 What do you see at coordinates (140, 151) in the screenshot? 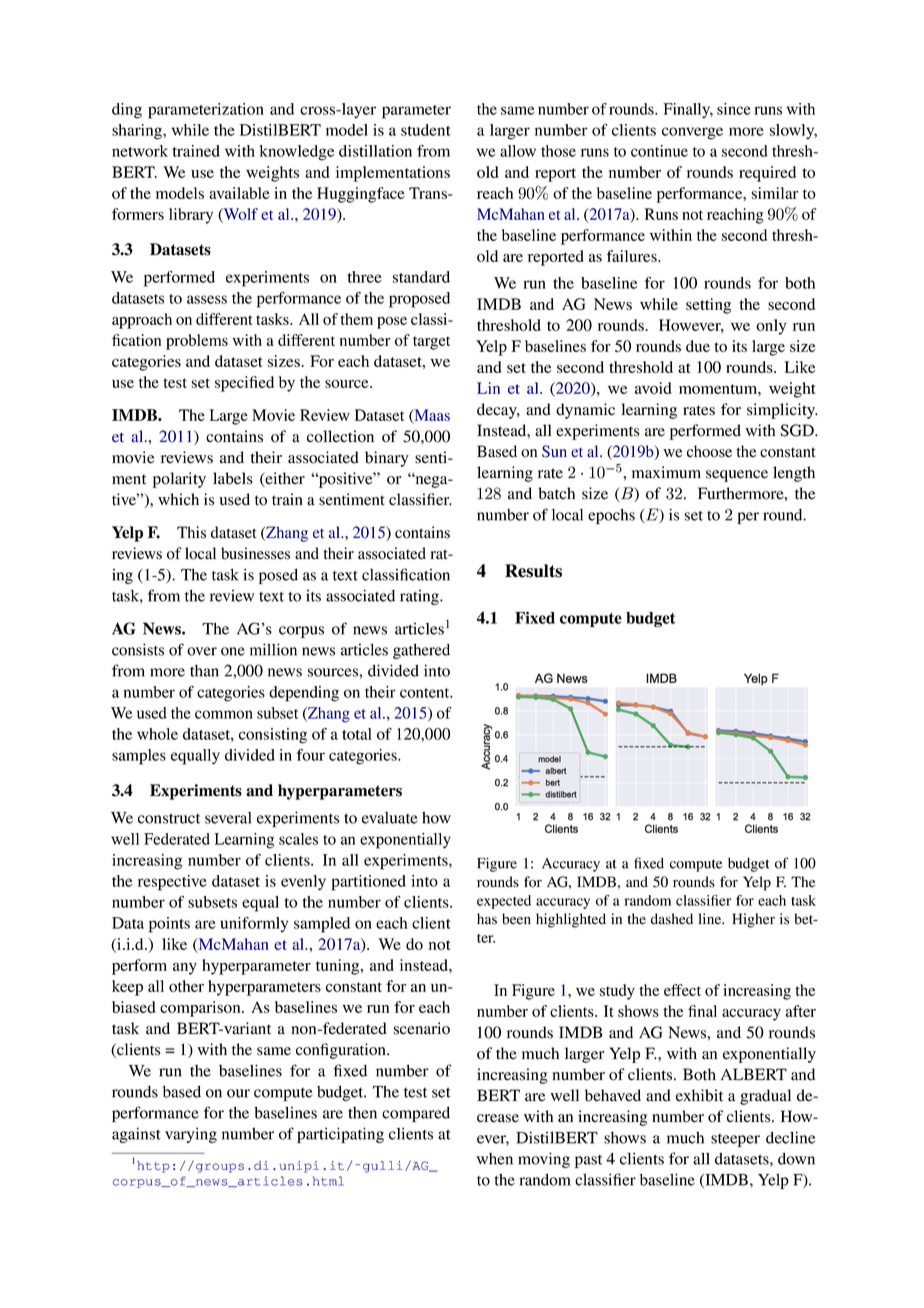
I see `network` at bounding box center [140, 151].
